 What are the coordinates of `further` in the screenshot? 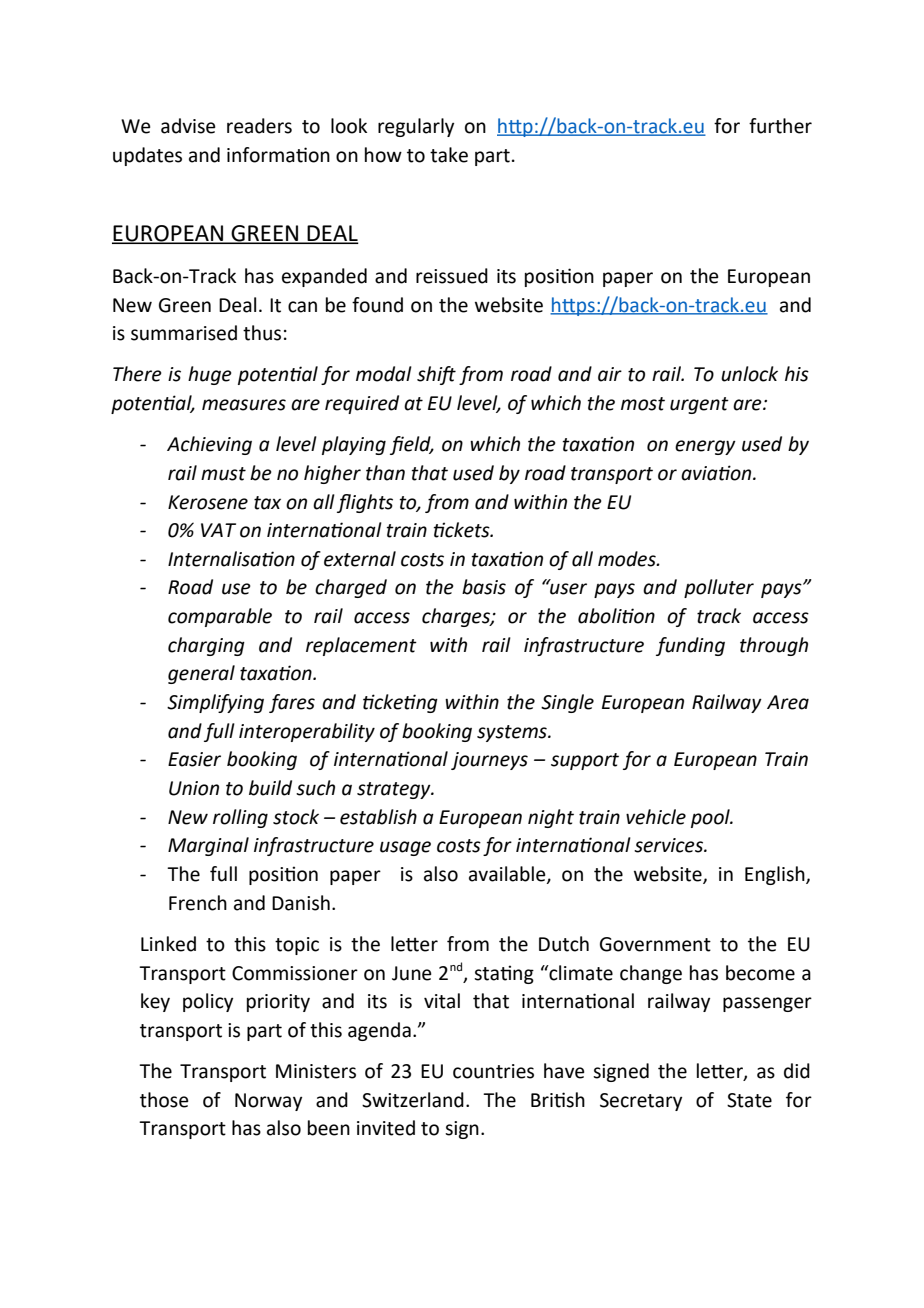 It's located at (780, 126).
